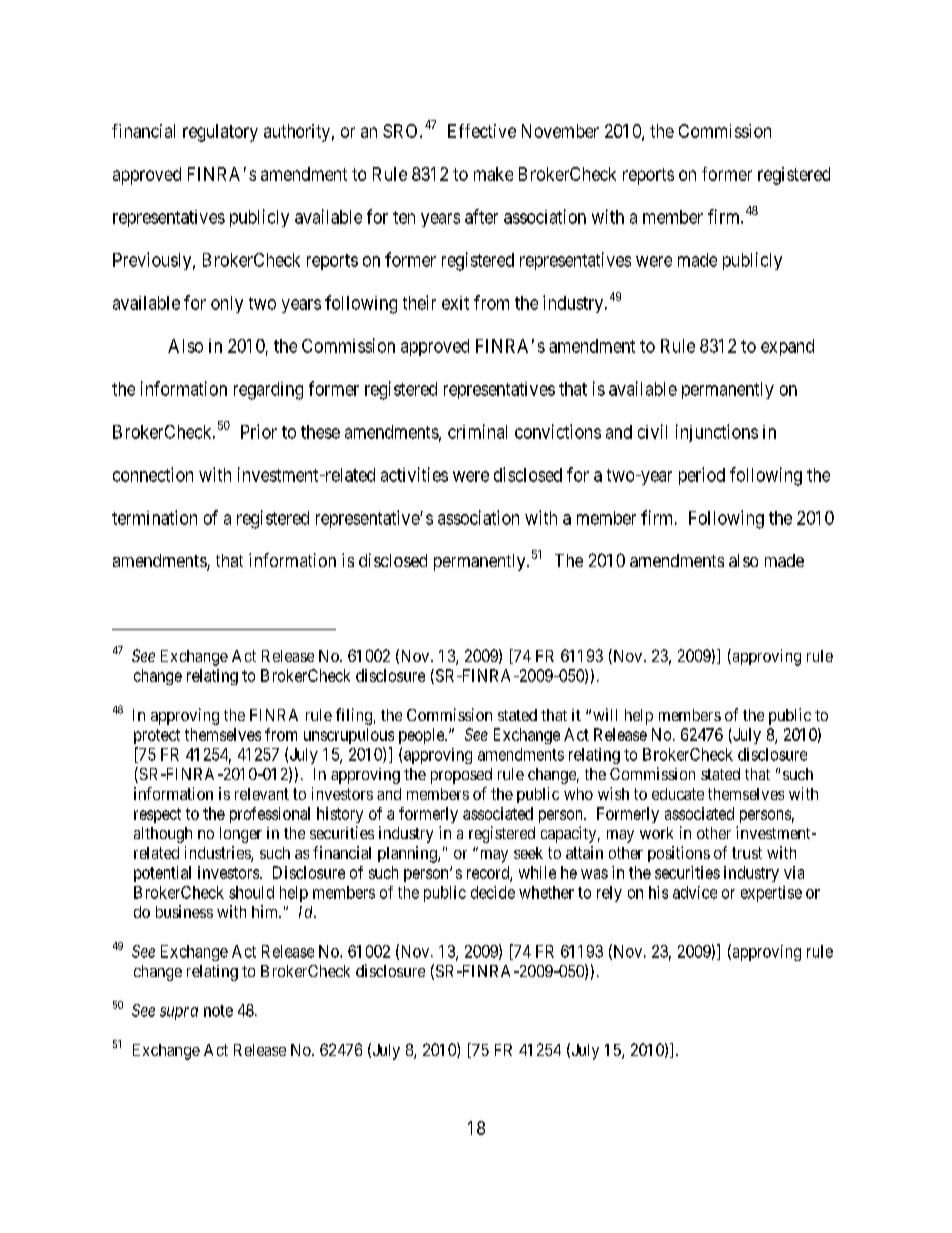 The height and width of the image is (1233, 952). I want to click on Prior, so click(259, 431).
